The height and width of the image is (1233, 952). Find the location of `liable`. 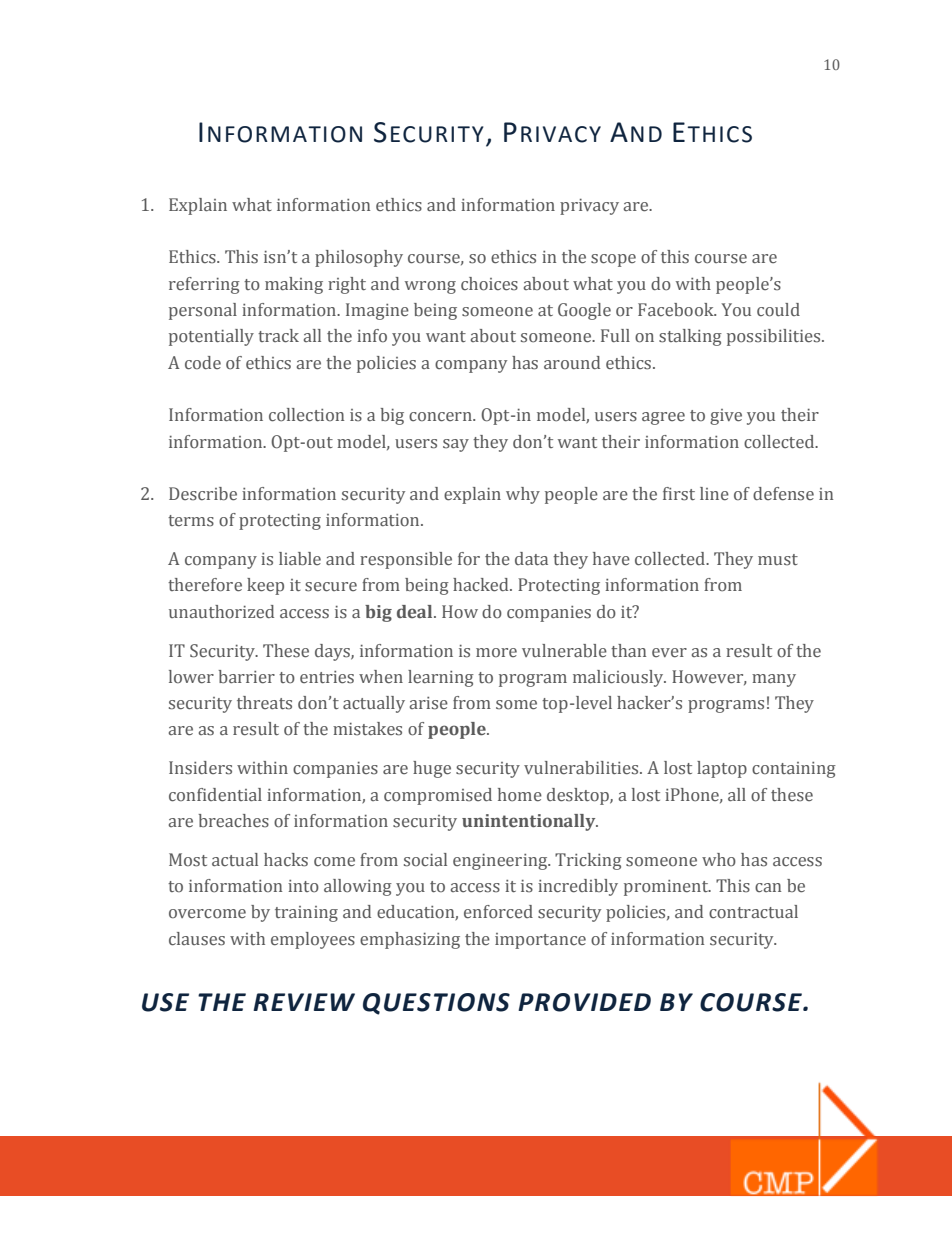

liable is located at coordinates (300, 558).
